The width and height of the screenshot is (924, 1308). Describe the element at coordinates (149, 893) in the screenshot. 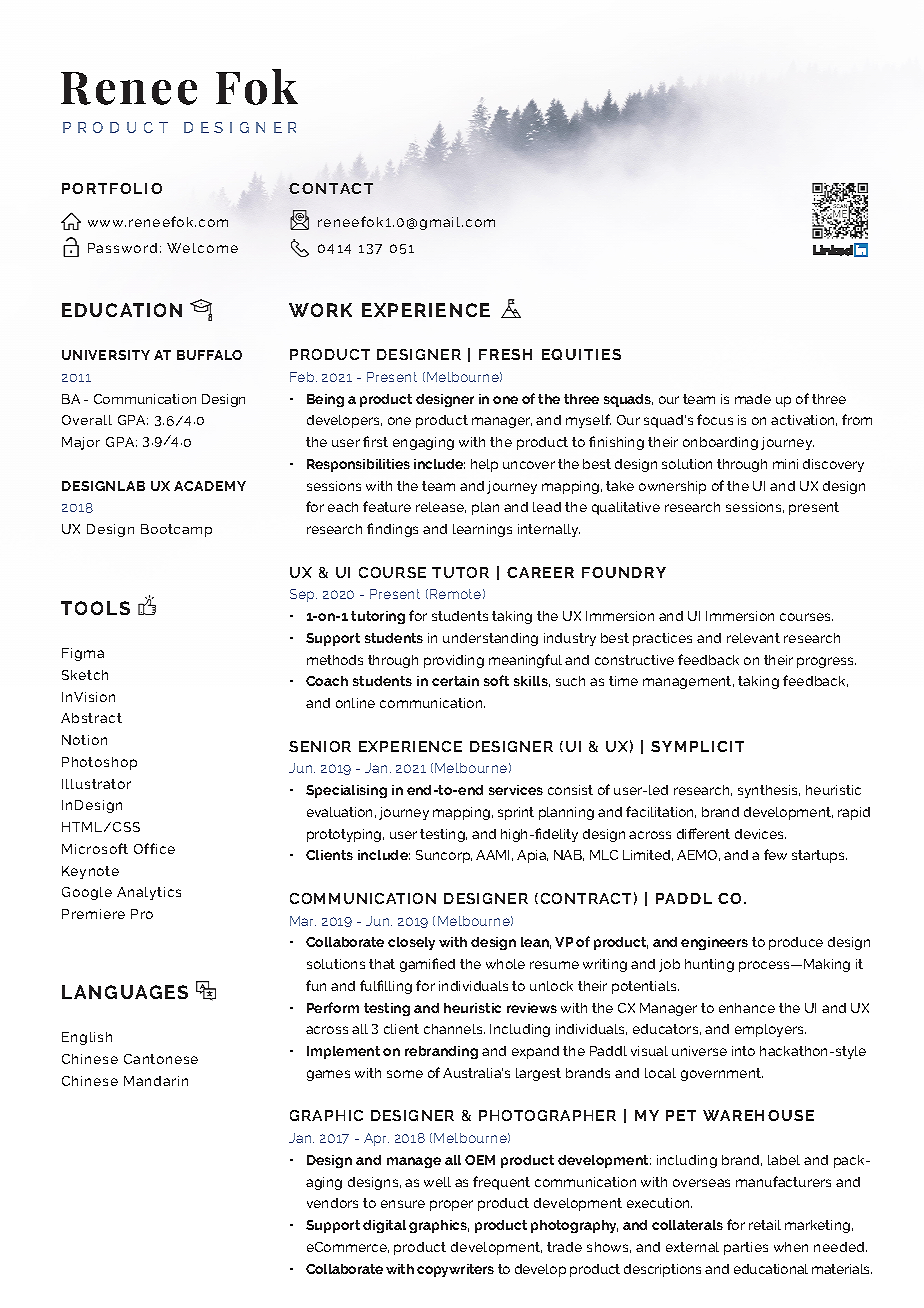

I see `Analytics` at that location.
